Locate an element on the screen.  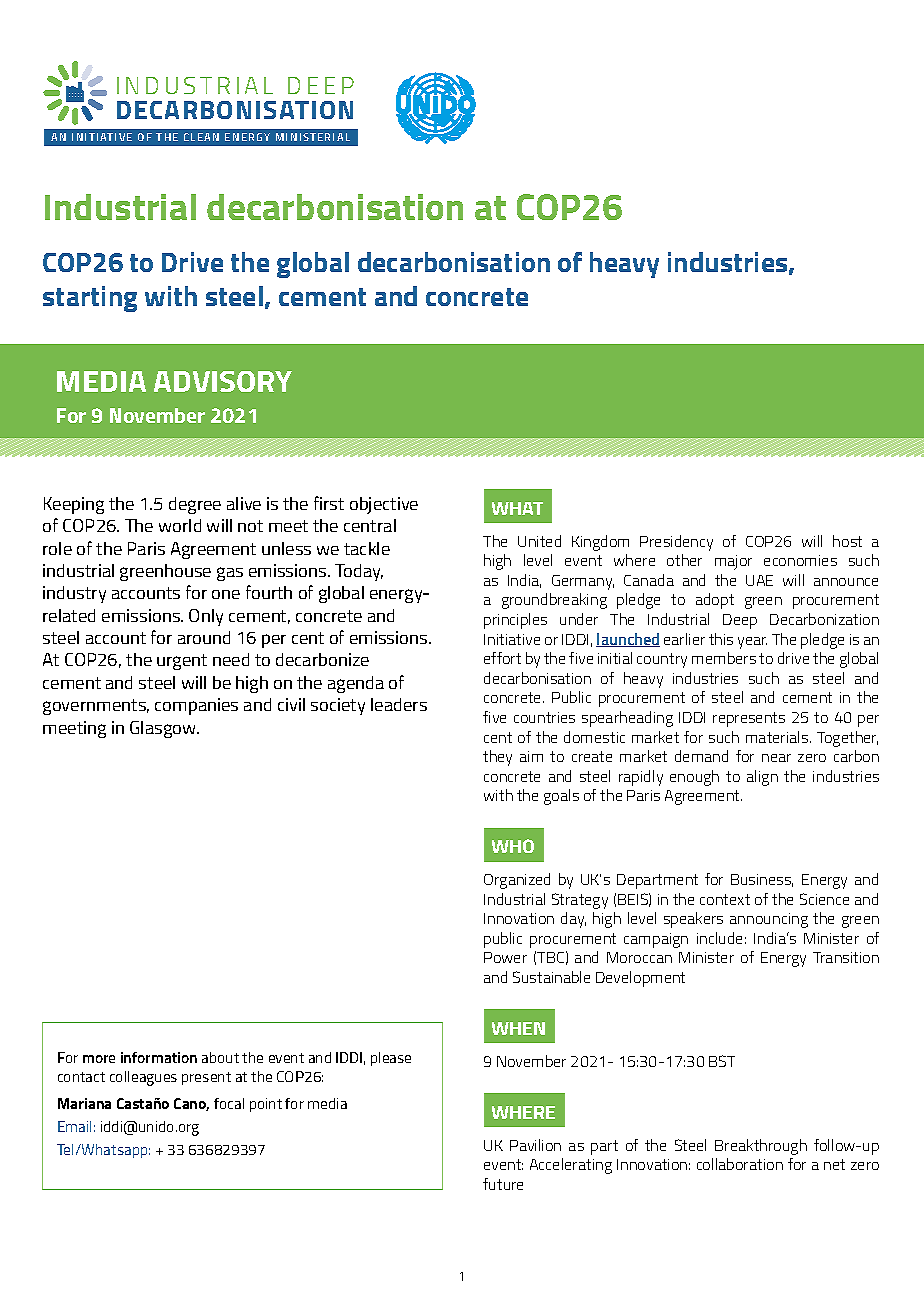
starting is located at coordinates (90, 299).
